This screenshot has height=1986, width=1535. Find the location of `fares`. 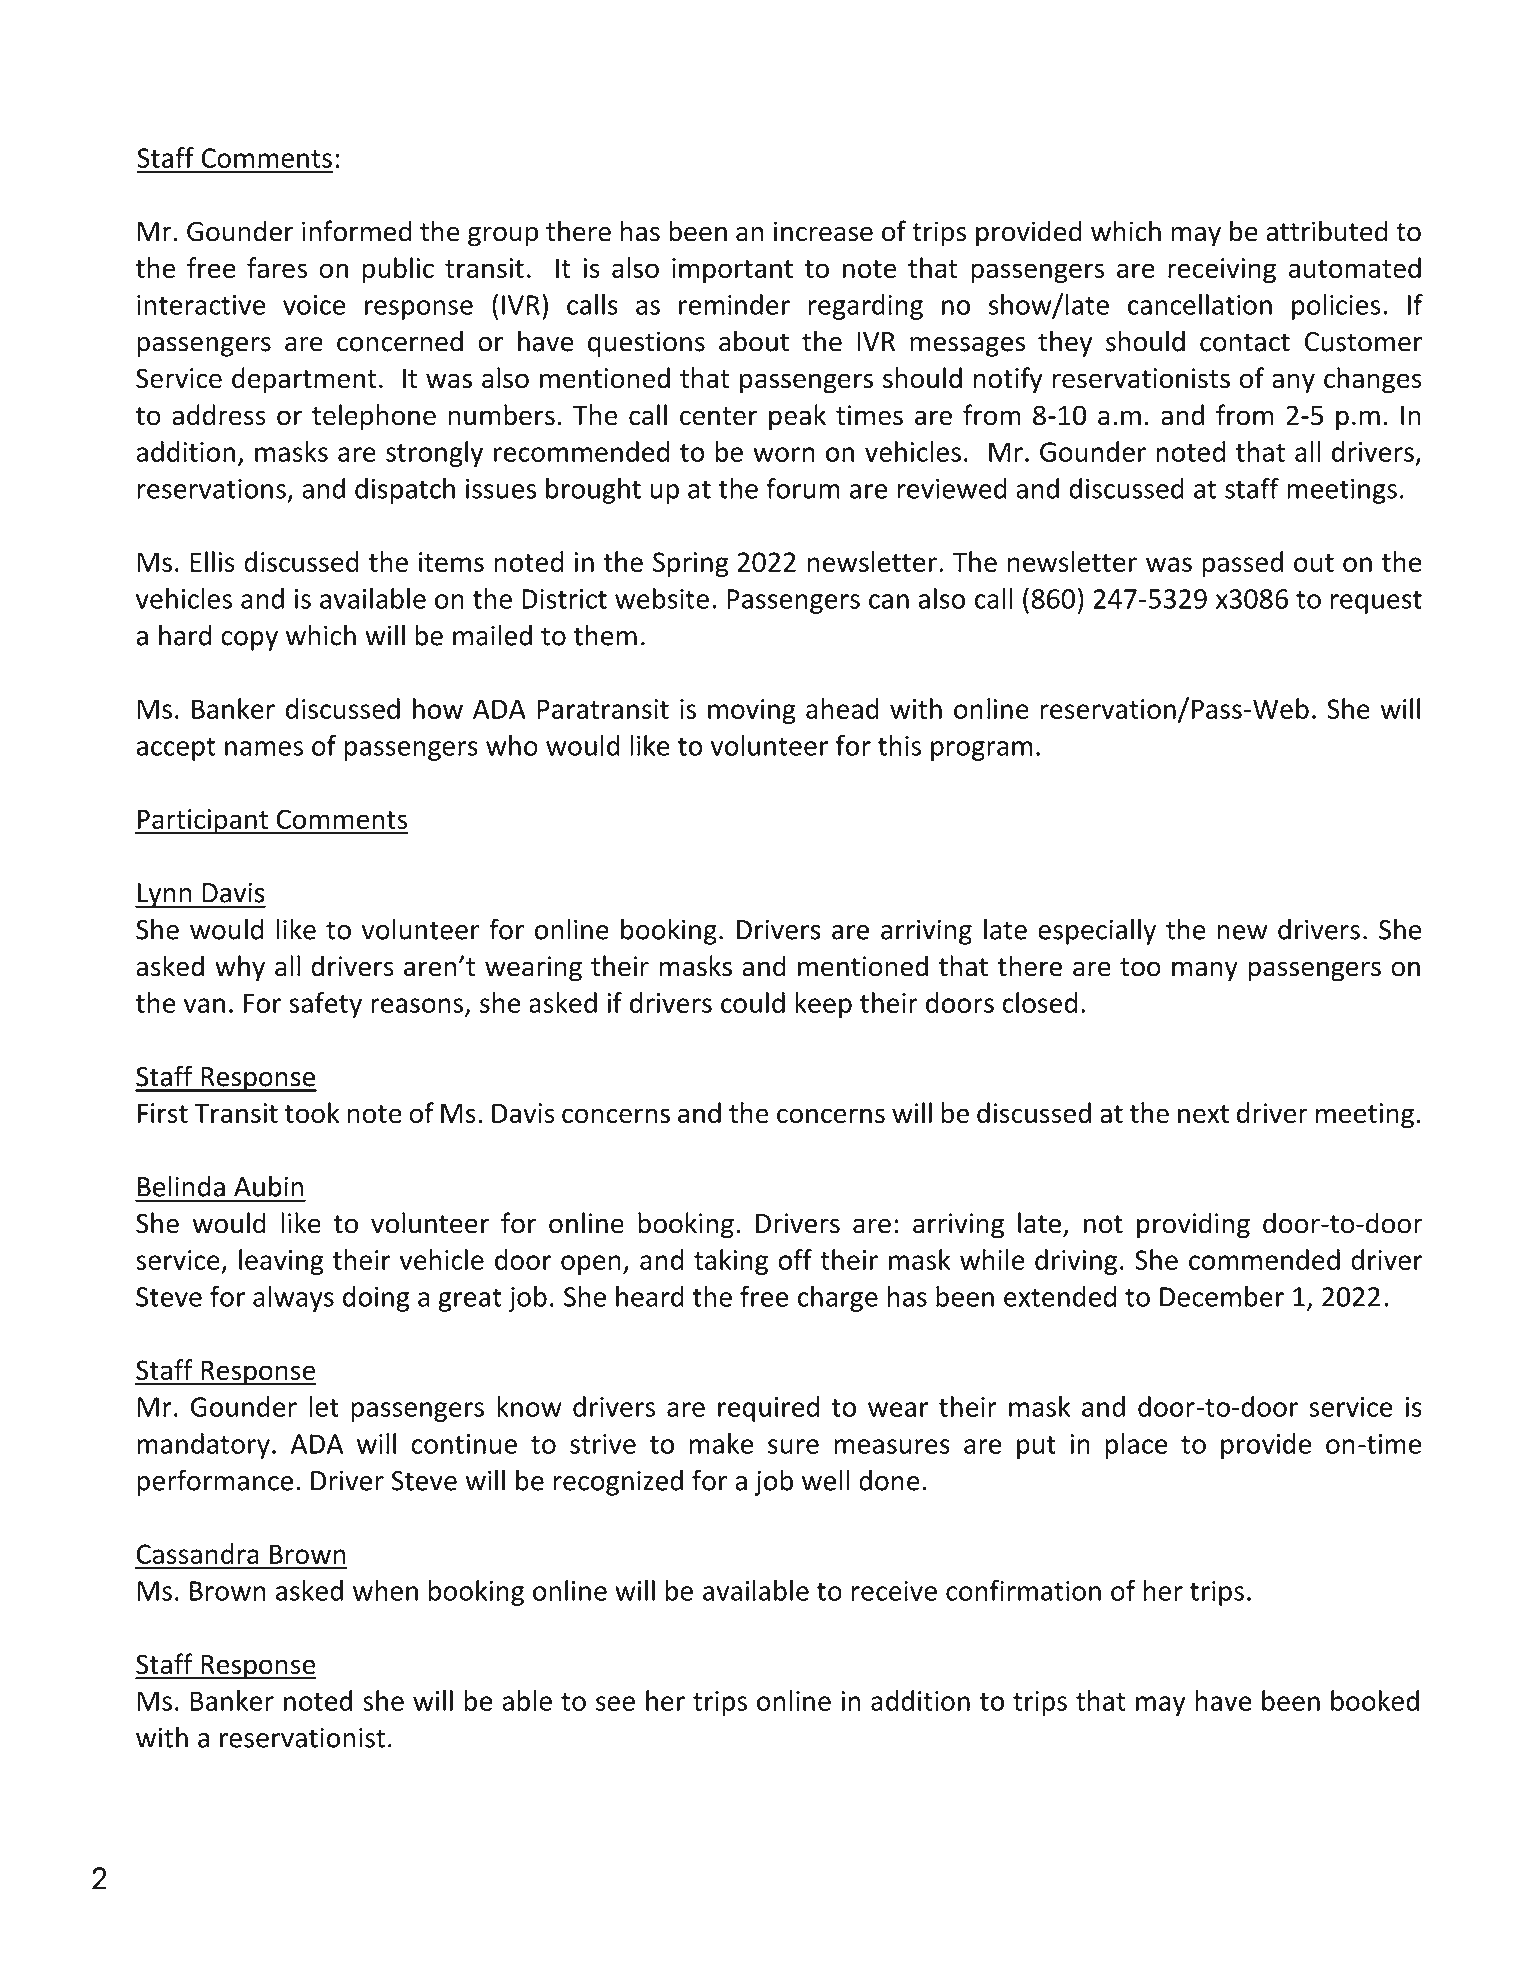

fares is located at coordinates (277, 267).
